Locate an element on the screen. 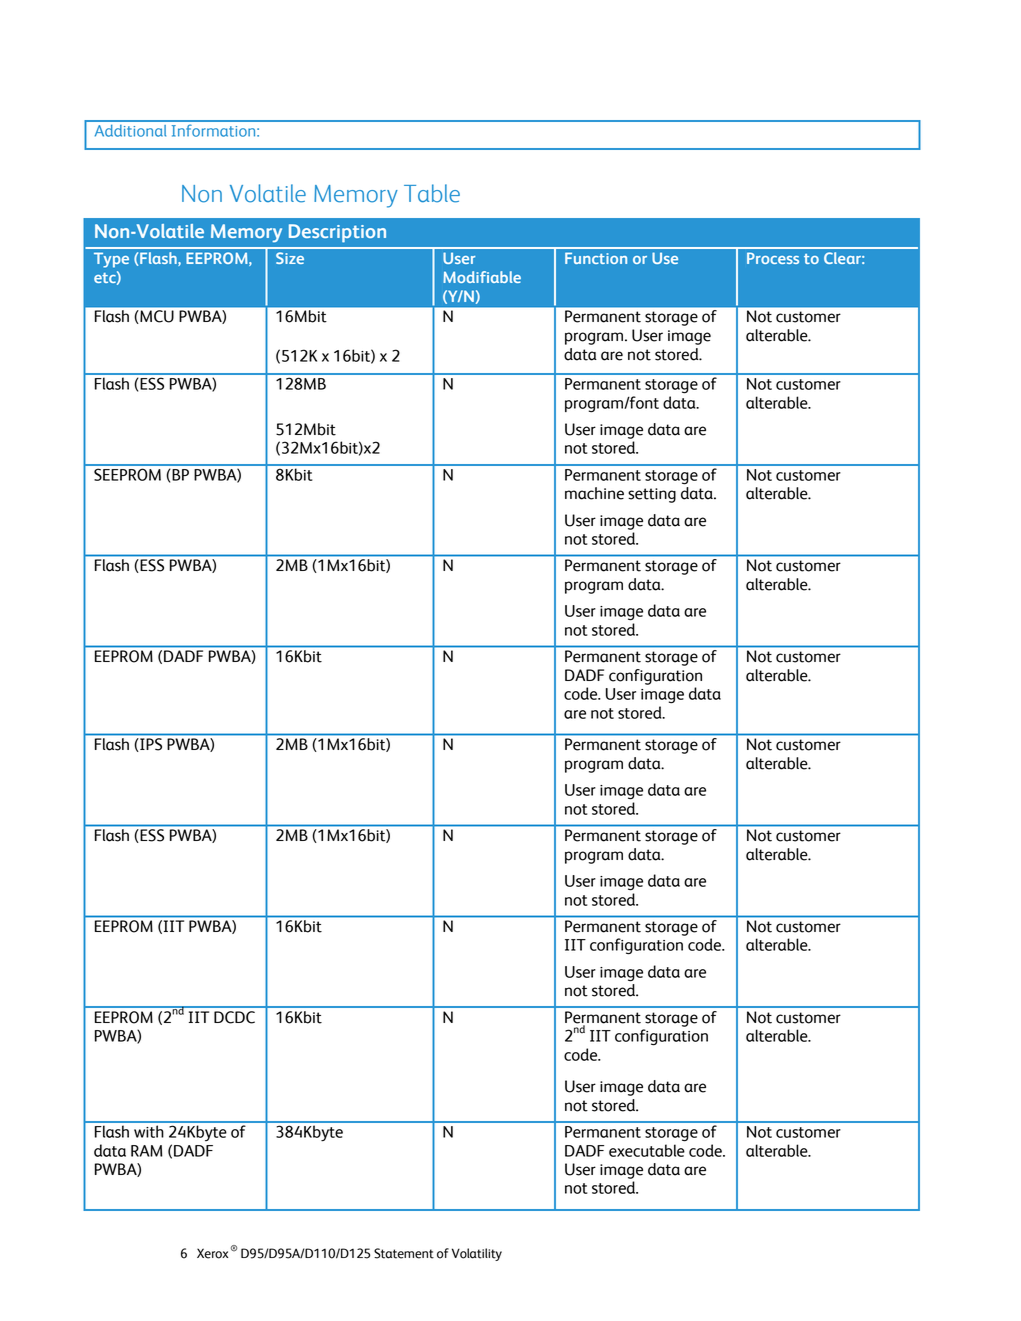  Size is located at coordinates (290, 258).
